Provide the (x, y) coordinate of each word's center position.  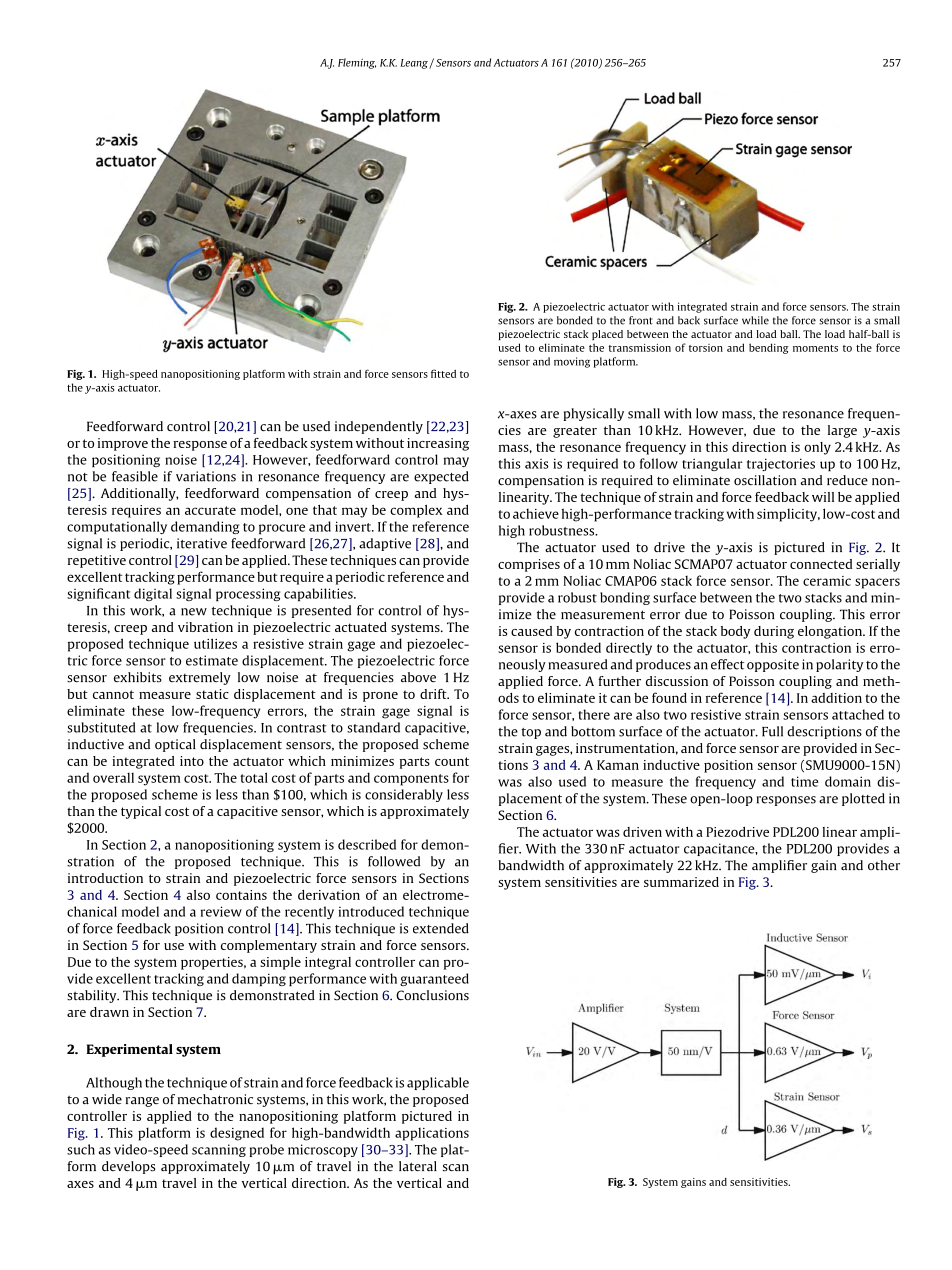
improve (123, 444)
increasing (438, 444)
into (192, 761)
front (641, 320)
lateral (418, 1166)
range (142, 1102)
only (817, 448)
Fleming (357, 63)
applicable (438, 1083)
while (755, 320)
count (452, 761)
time (805, 781)
